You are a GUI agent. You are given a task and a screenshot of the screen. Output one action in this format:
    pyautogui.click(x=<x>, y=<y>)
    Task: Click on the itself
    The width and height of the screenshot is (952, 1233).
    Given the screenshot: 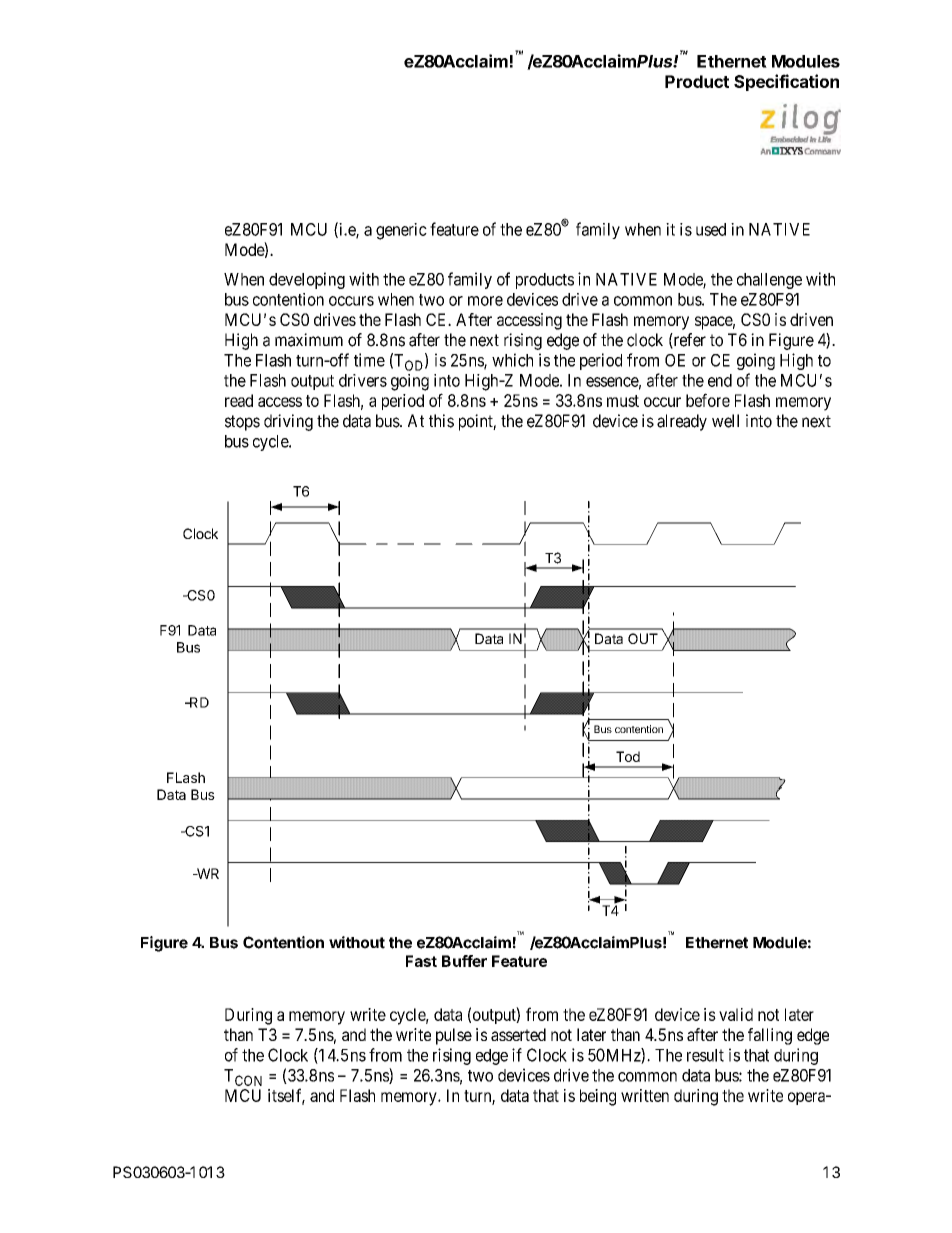 What is the action you would take?
    pyautogui.click(x=286, y=1096)
